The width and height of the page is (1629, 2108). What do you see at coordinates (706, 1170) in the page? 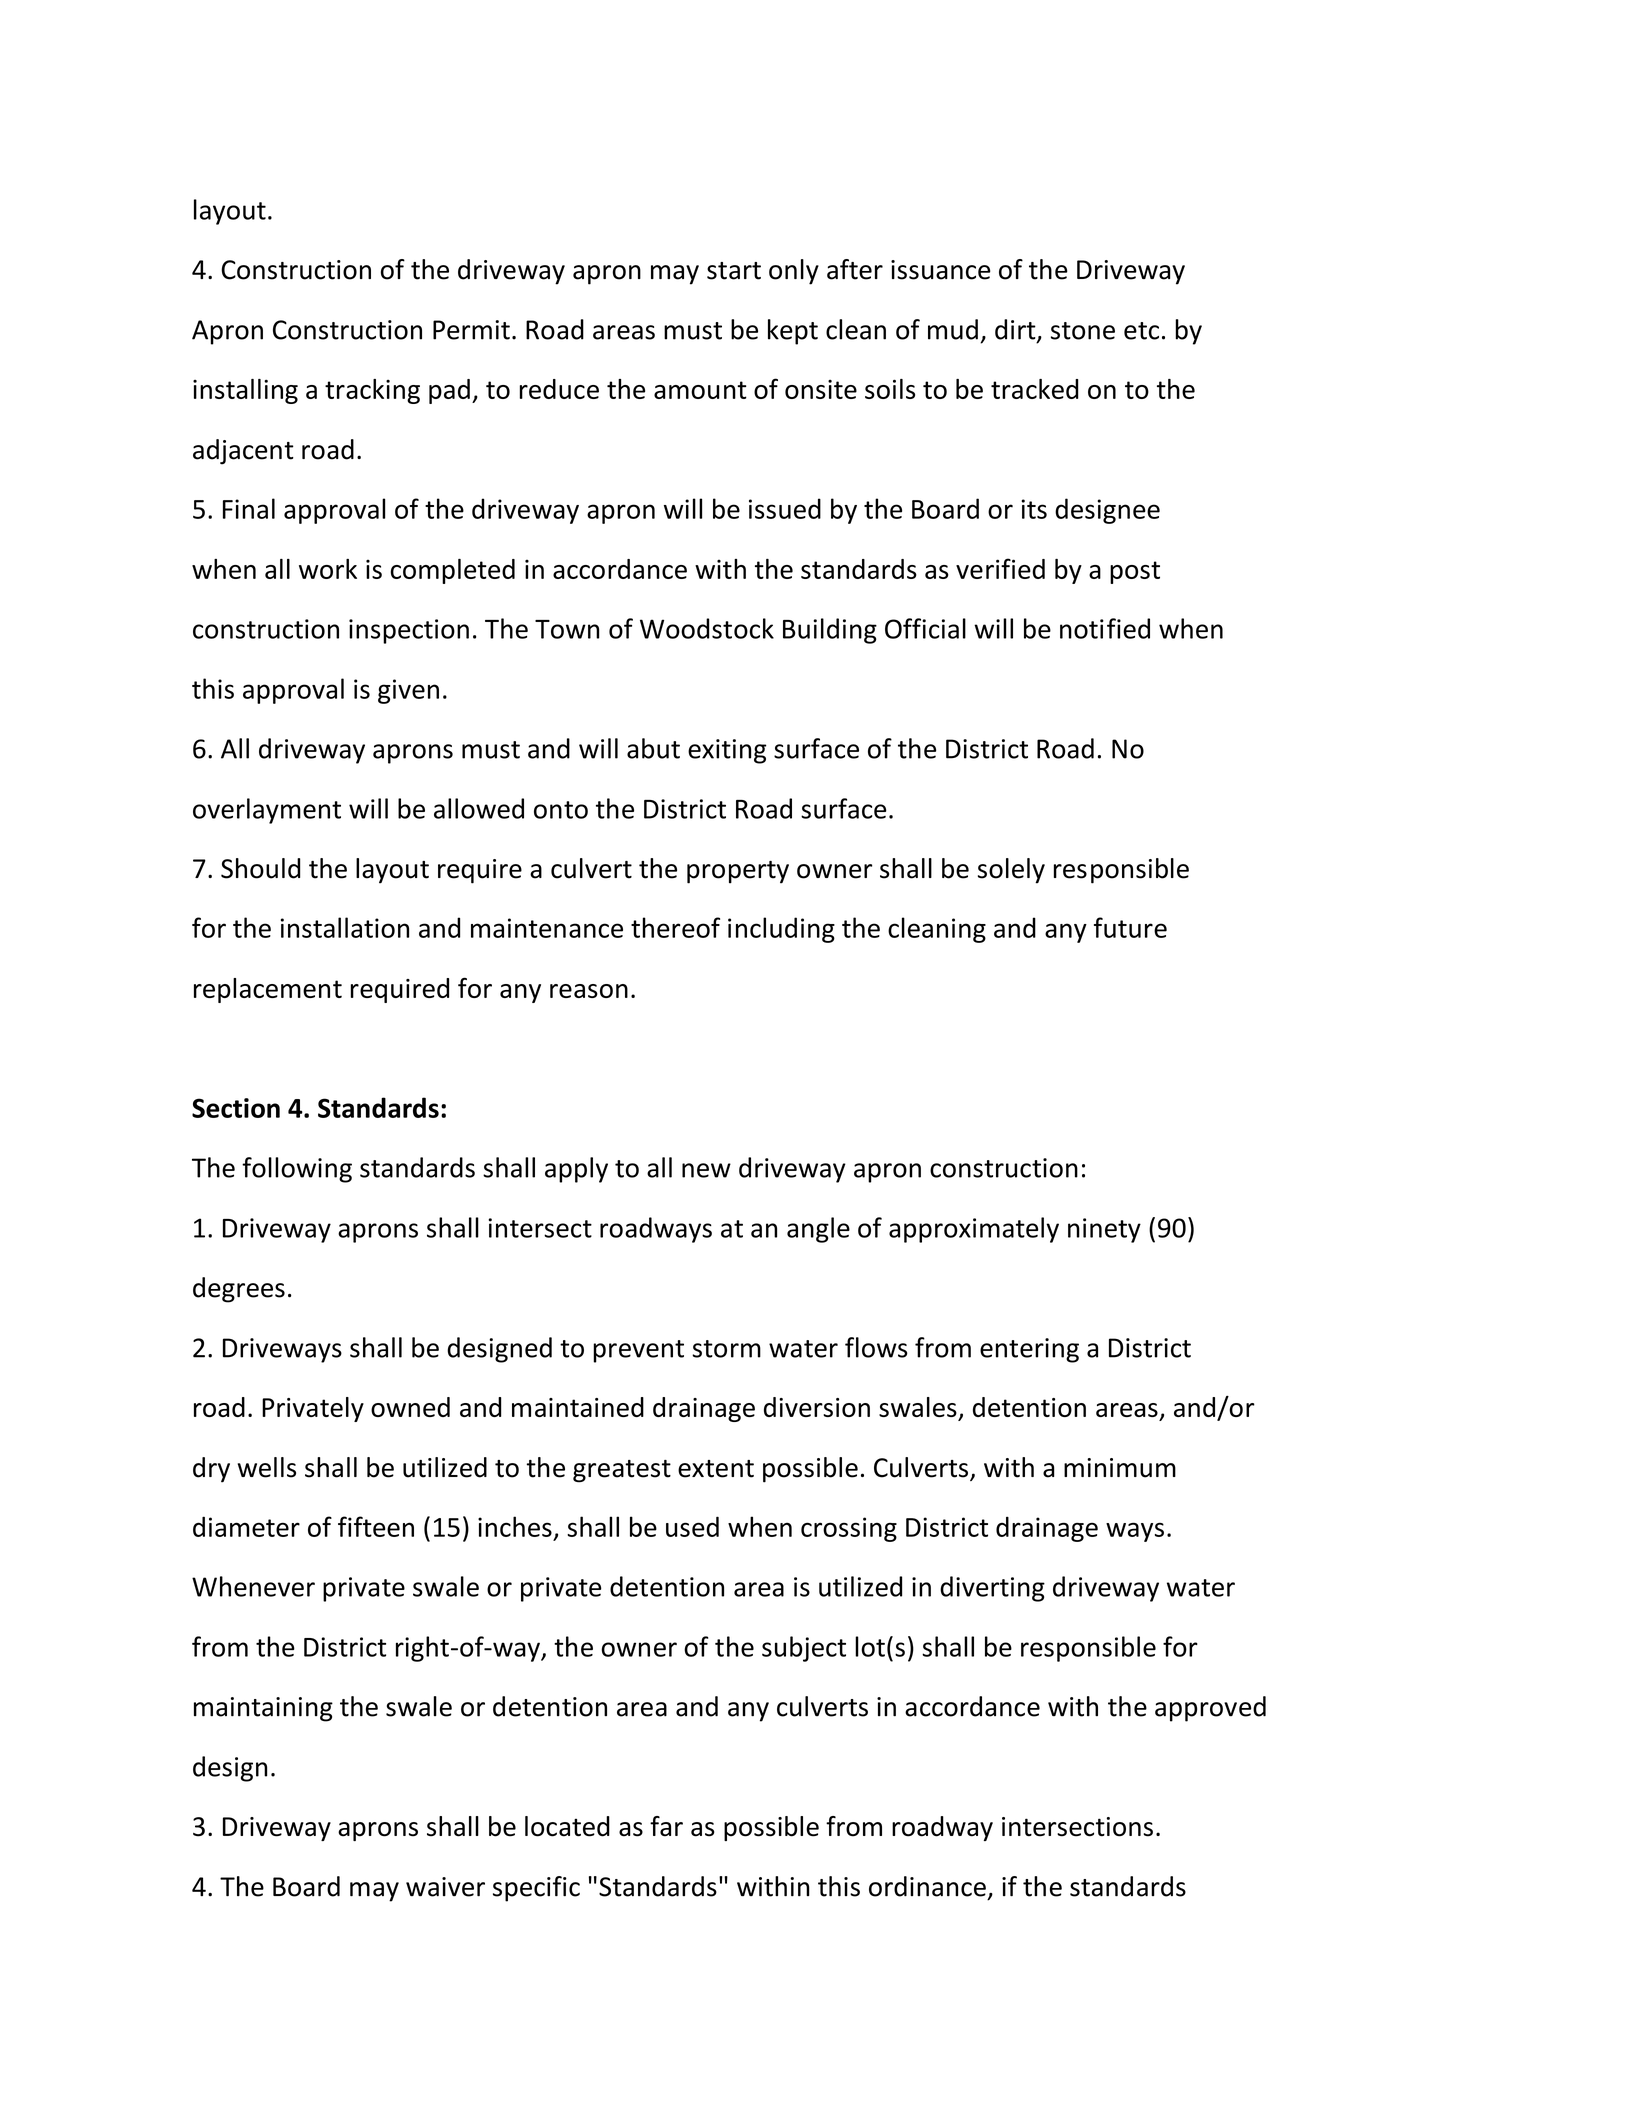
I see `new` at bounding box center [706, 1170].
